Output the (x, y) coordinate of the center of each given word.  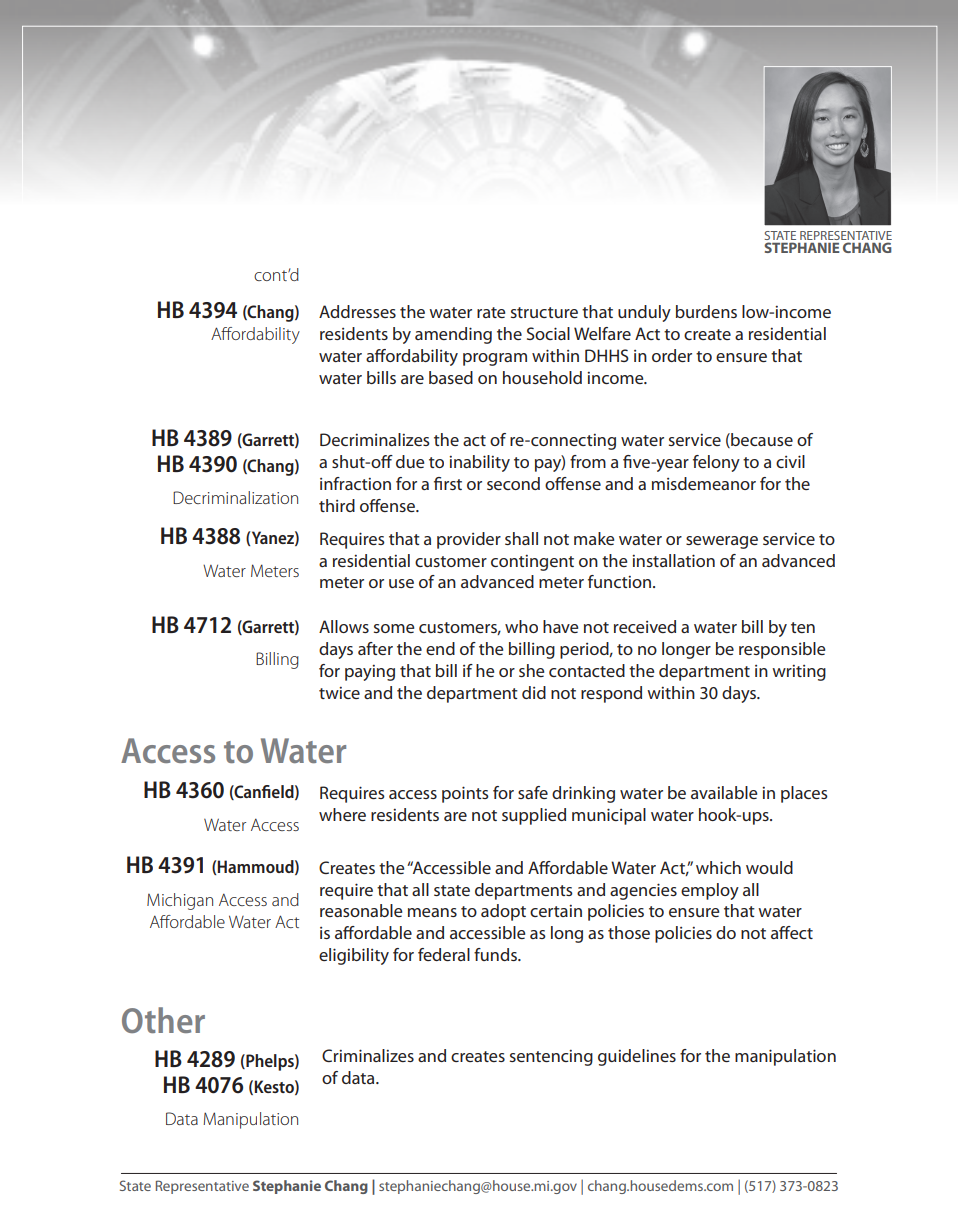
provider (469, 540)
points (465, 794)
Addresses (357, 311)
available (724, 792)
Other (163, 1020)
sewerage (722, 542)
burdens (706, 311)
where (342, 814)
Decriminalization (235, 497)
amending (453, 335)
